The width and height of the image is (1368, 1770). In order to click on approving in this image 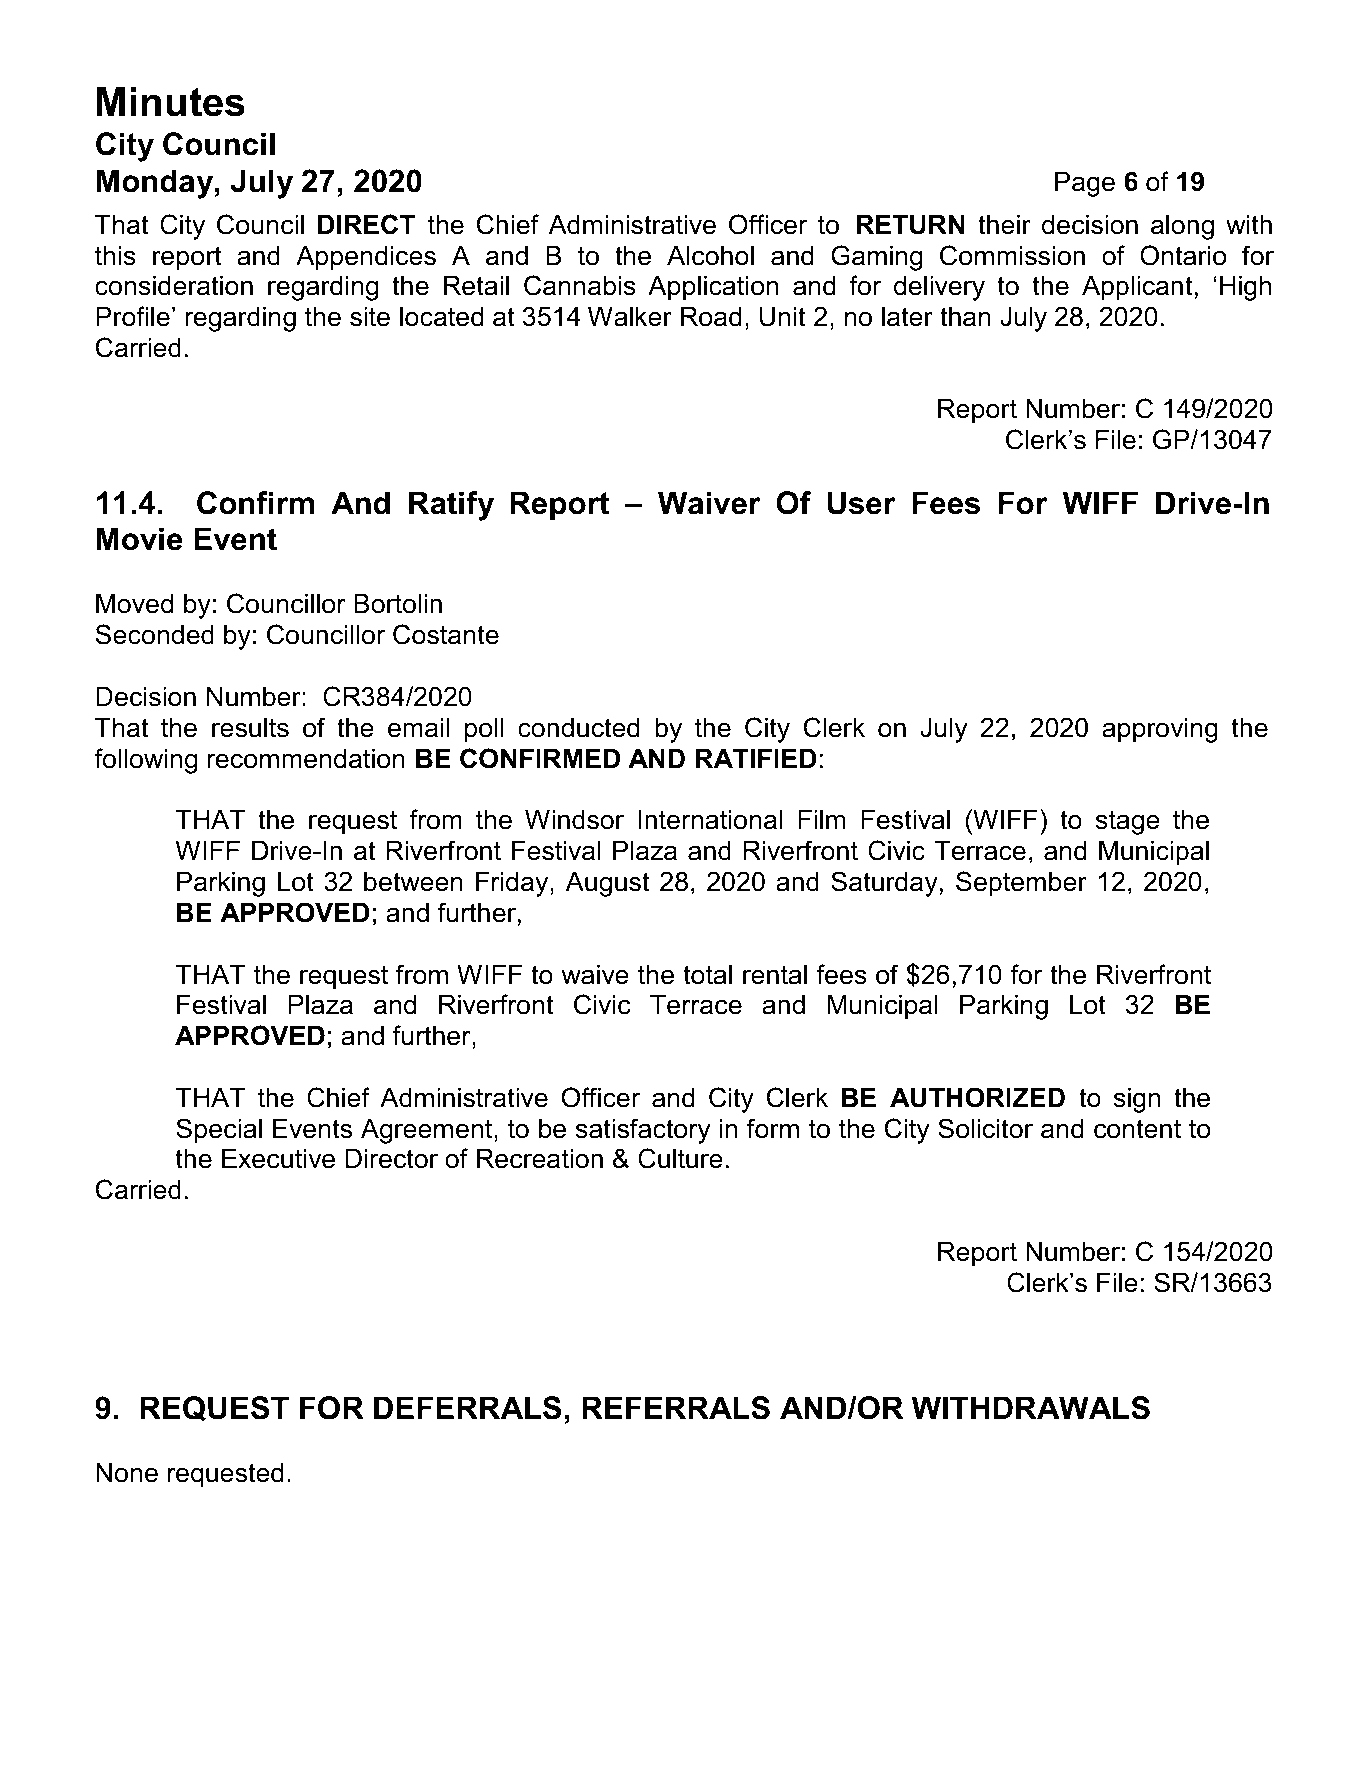, I will do `click(1160, 730)`.
